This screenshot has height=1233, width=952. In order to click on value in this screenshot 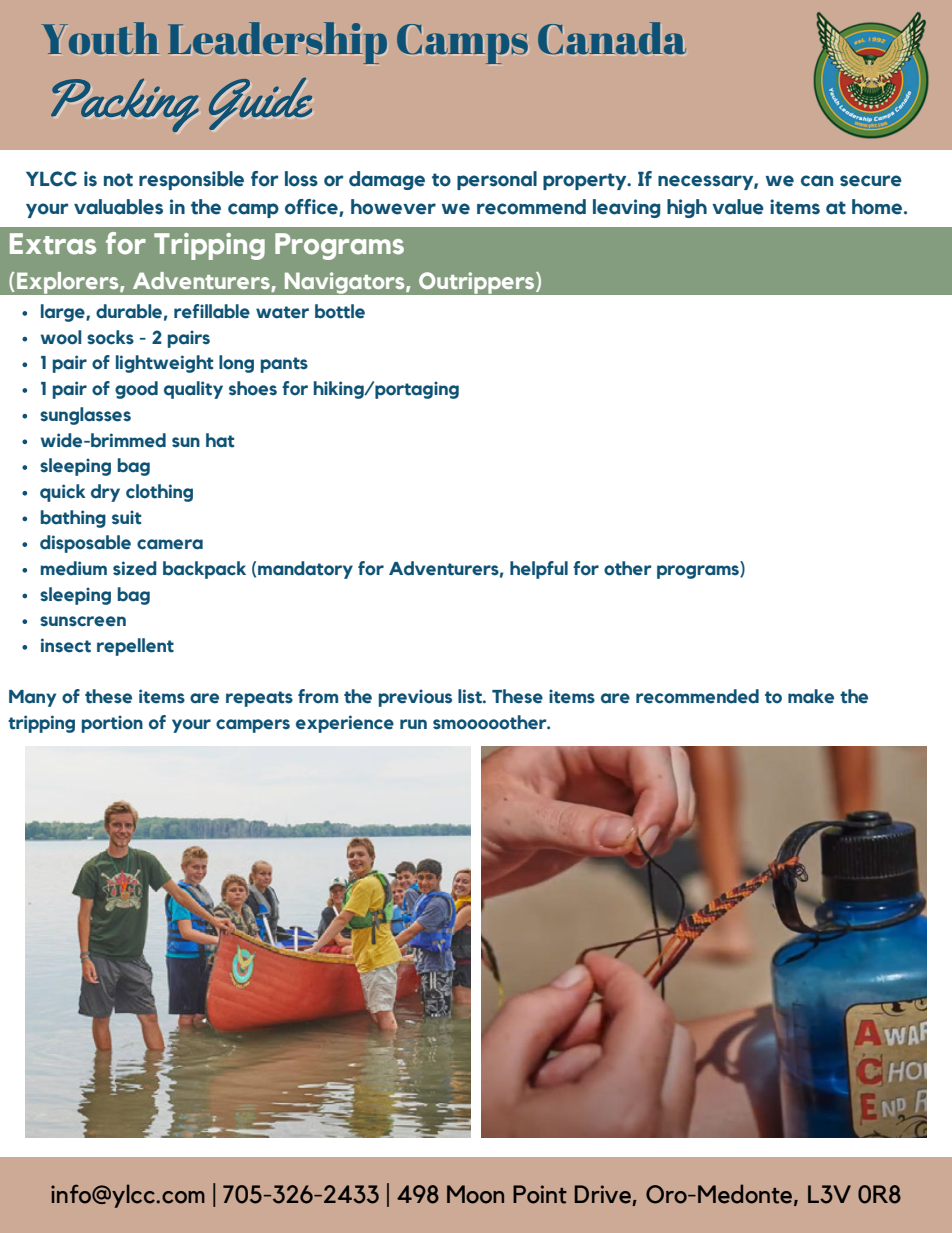, I will do `click(738, 207)`.
